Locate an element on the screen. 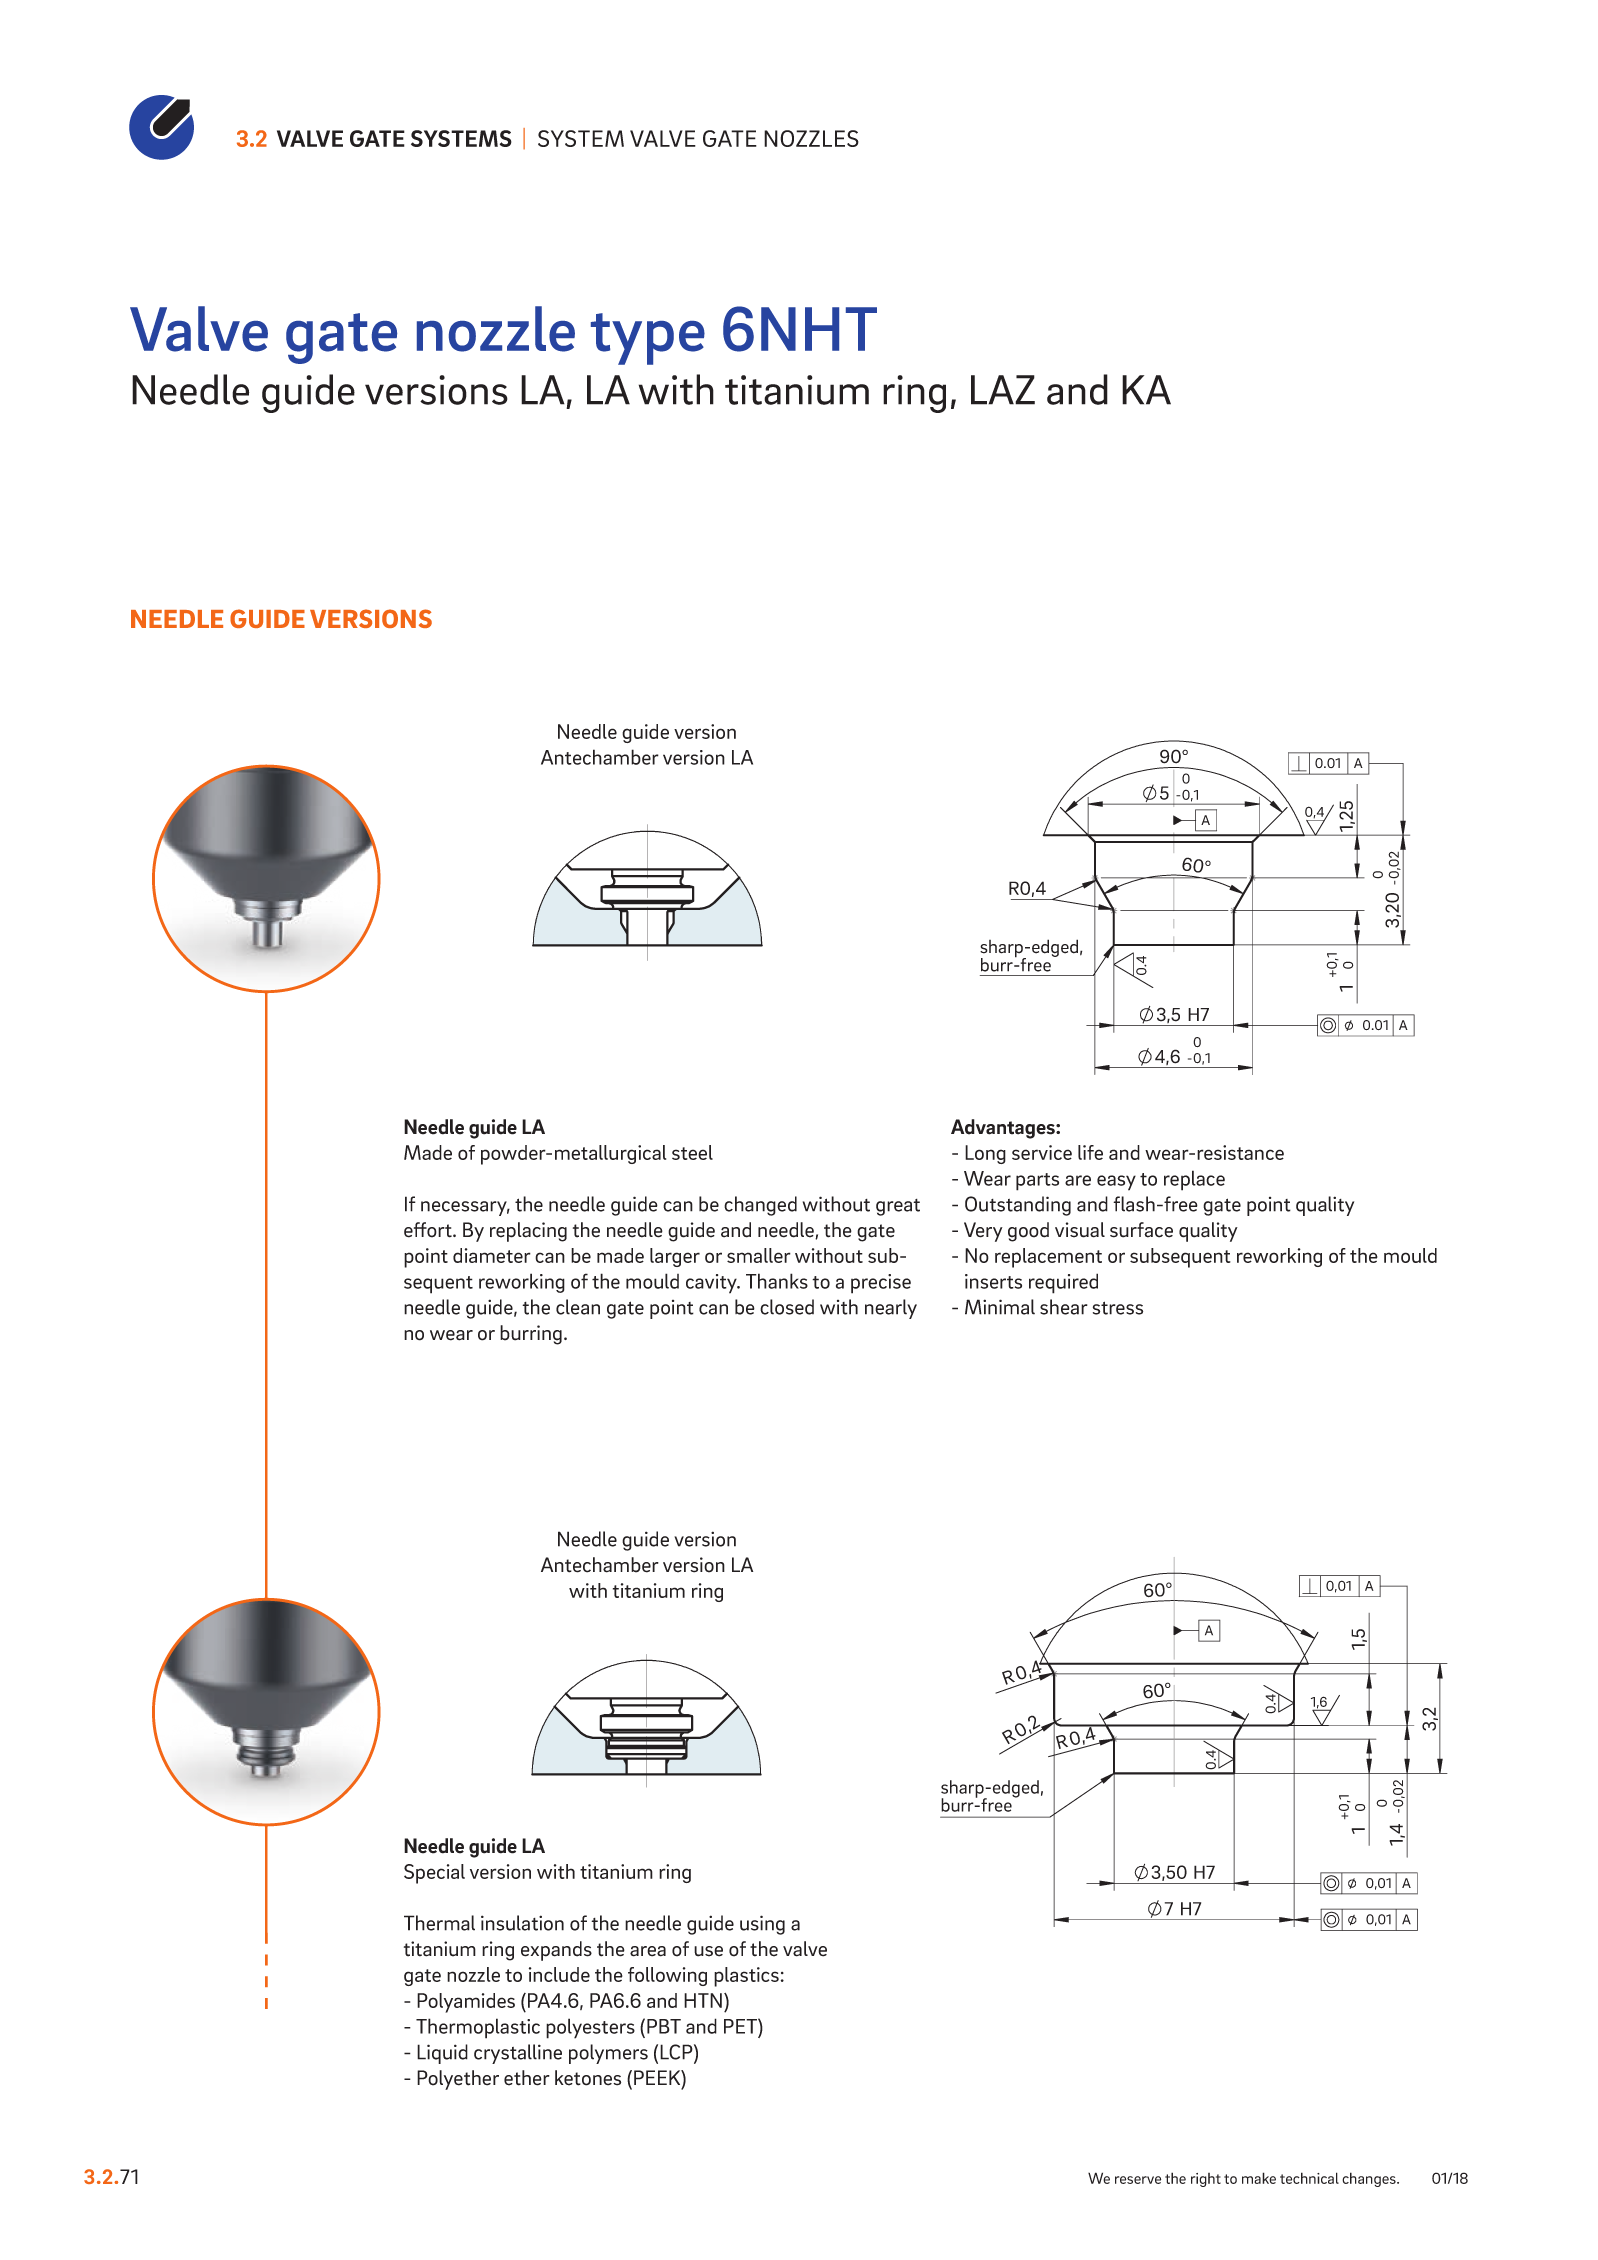 The width and height of the screenshot is (1598, 2260). life is located at coordinates (1090, 1152).
